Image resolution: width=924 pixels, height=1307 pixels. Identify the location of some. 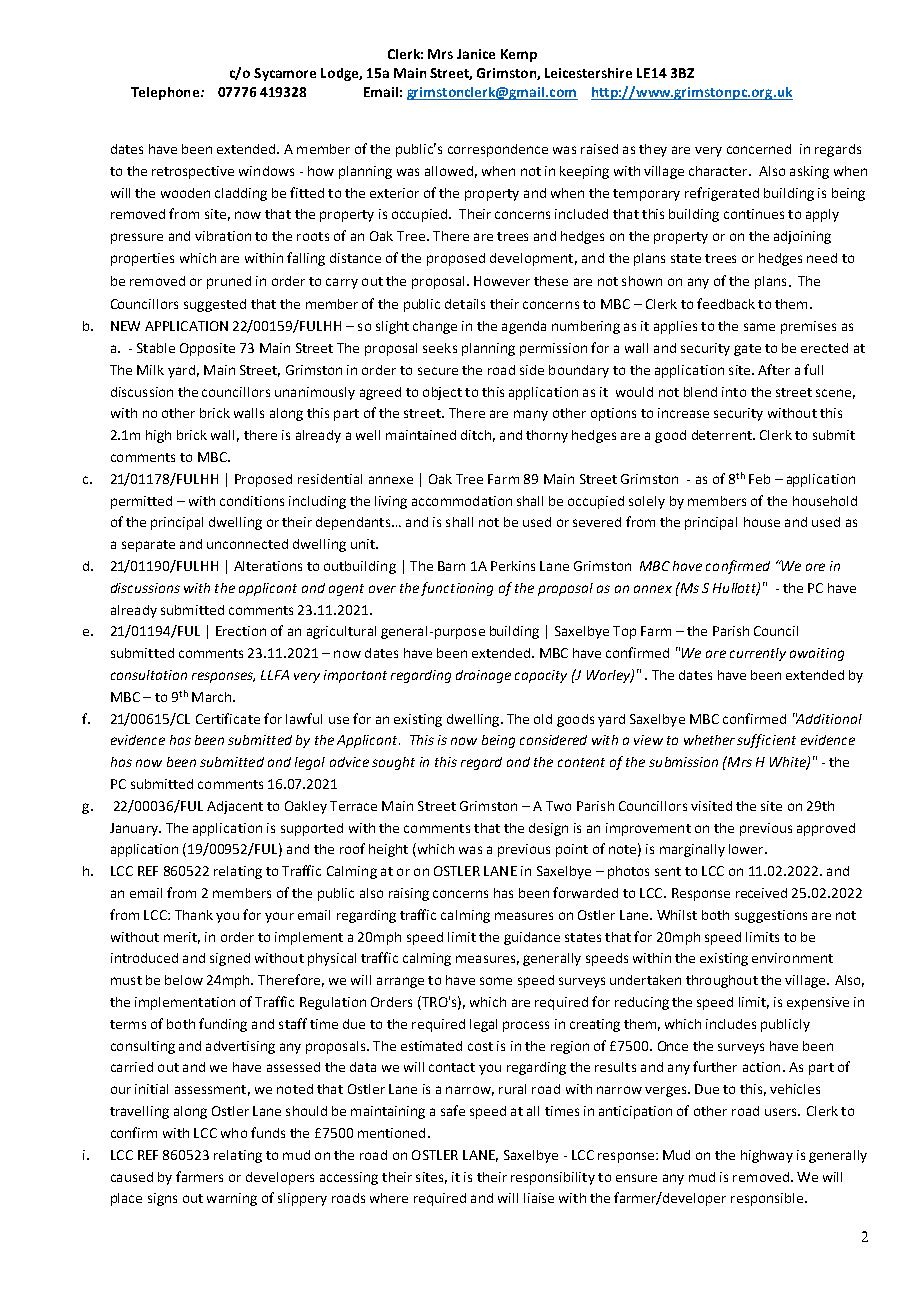
(496, 981).
